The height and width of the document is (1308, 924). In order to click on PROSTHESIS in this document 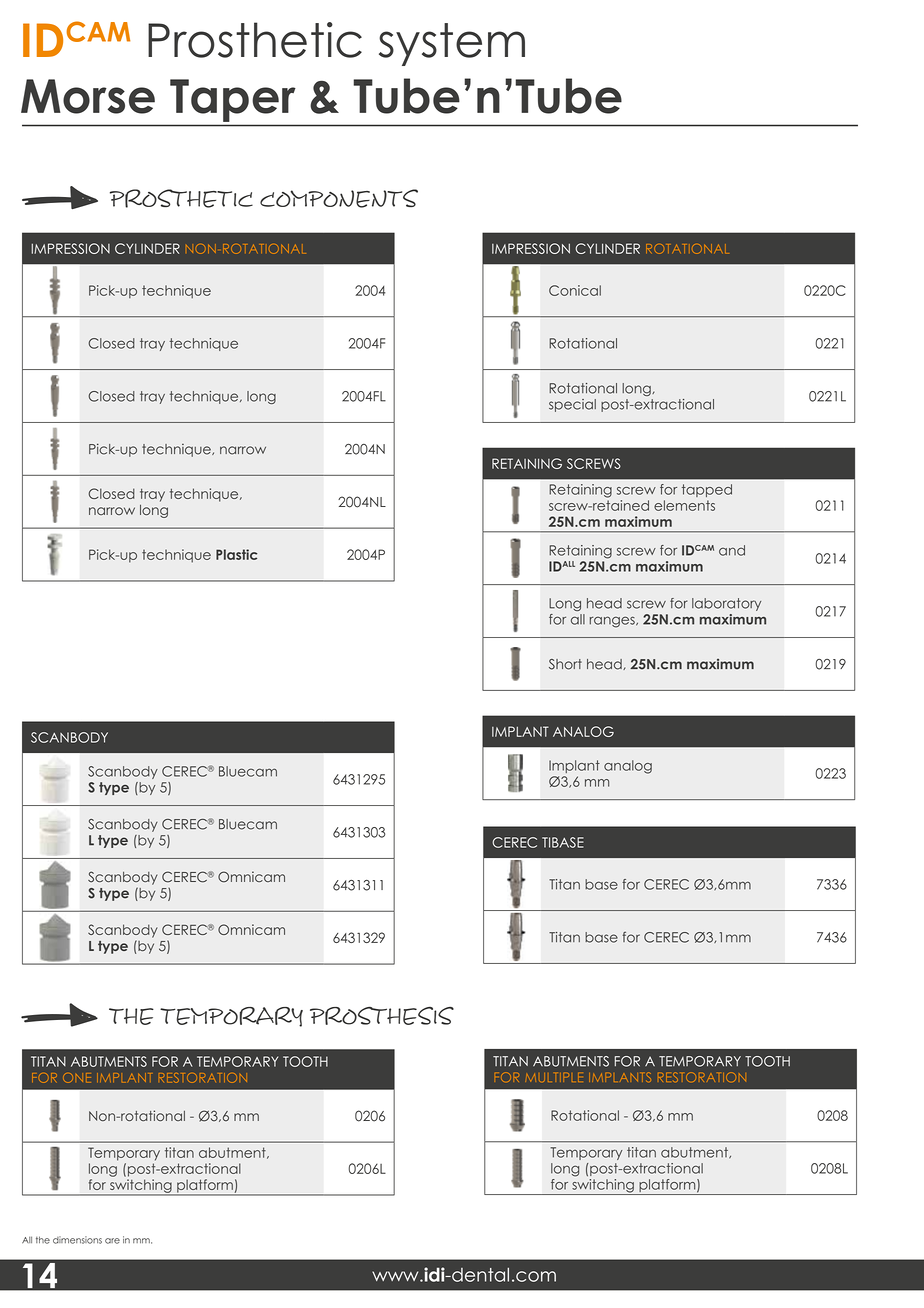, I will do `click(382, 1016)`.
